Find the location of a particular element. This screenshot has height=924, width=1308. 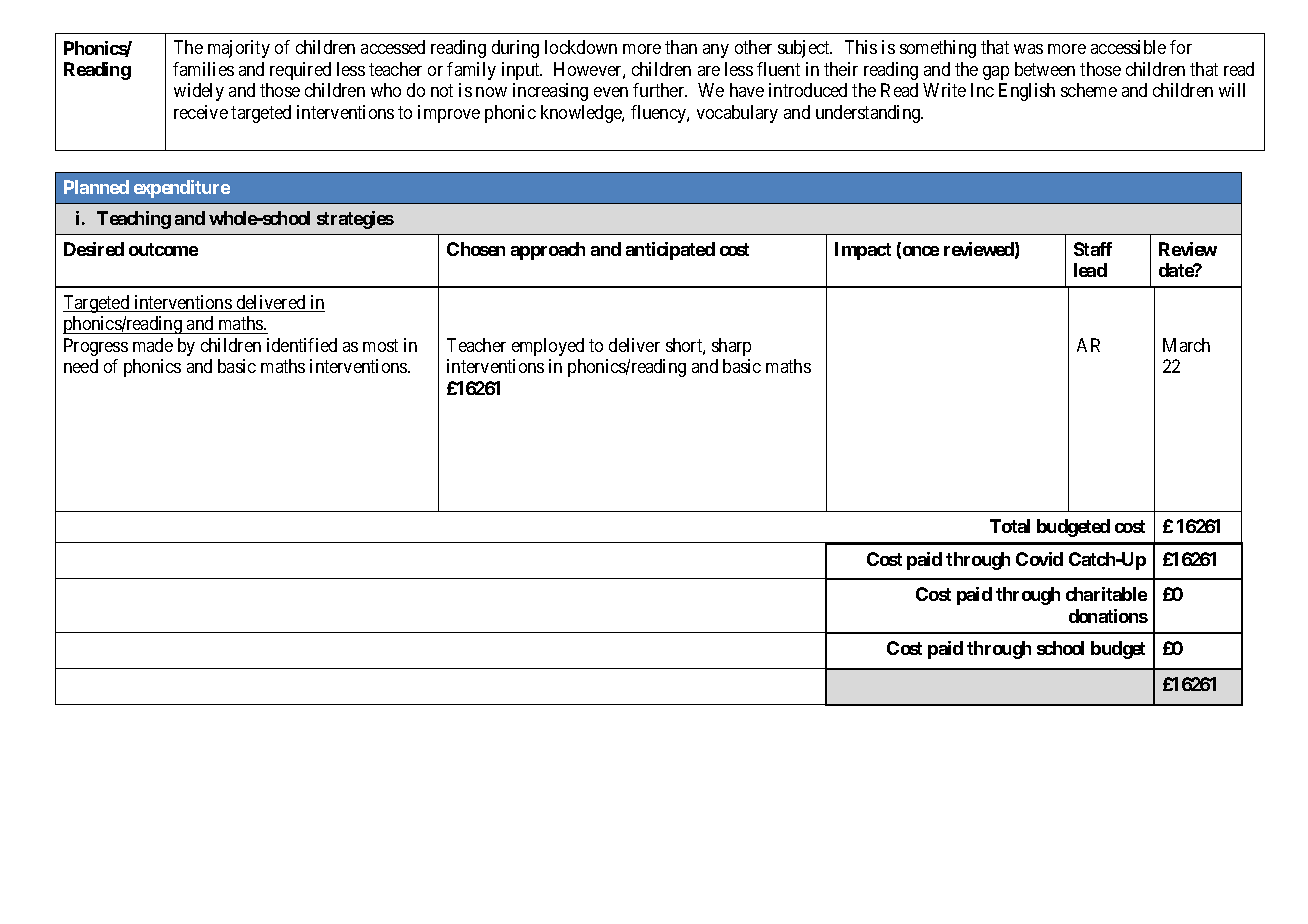

donations is located at coordinates (1108, 616).
